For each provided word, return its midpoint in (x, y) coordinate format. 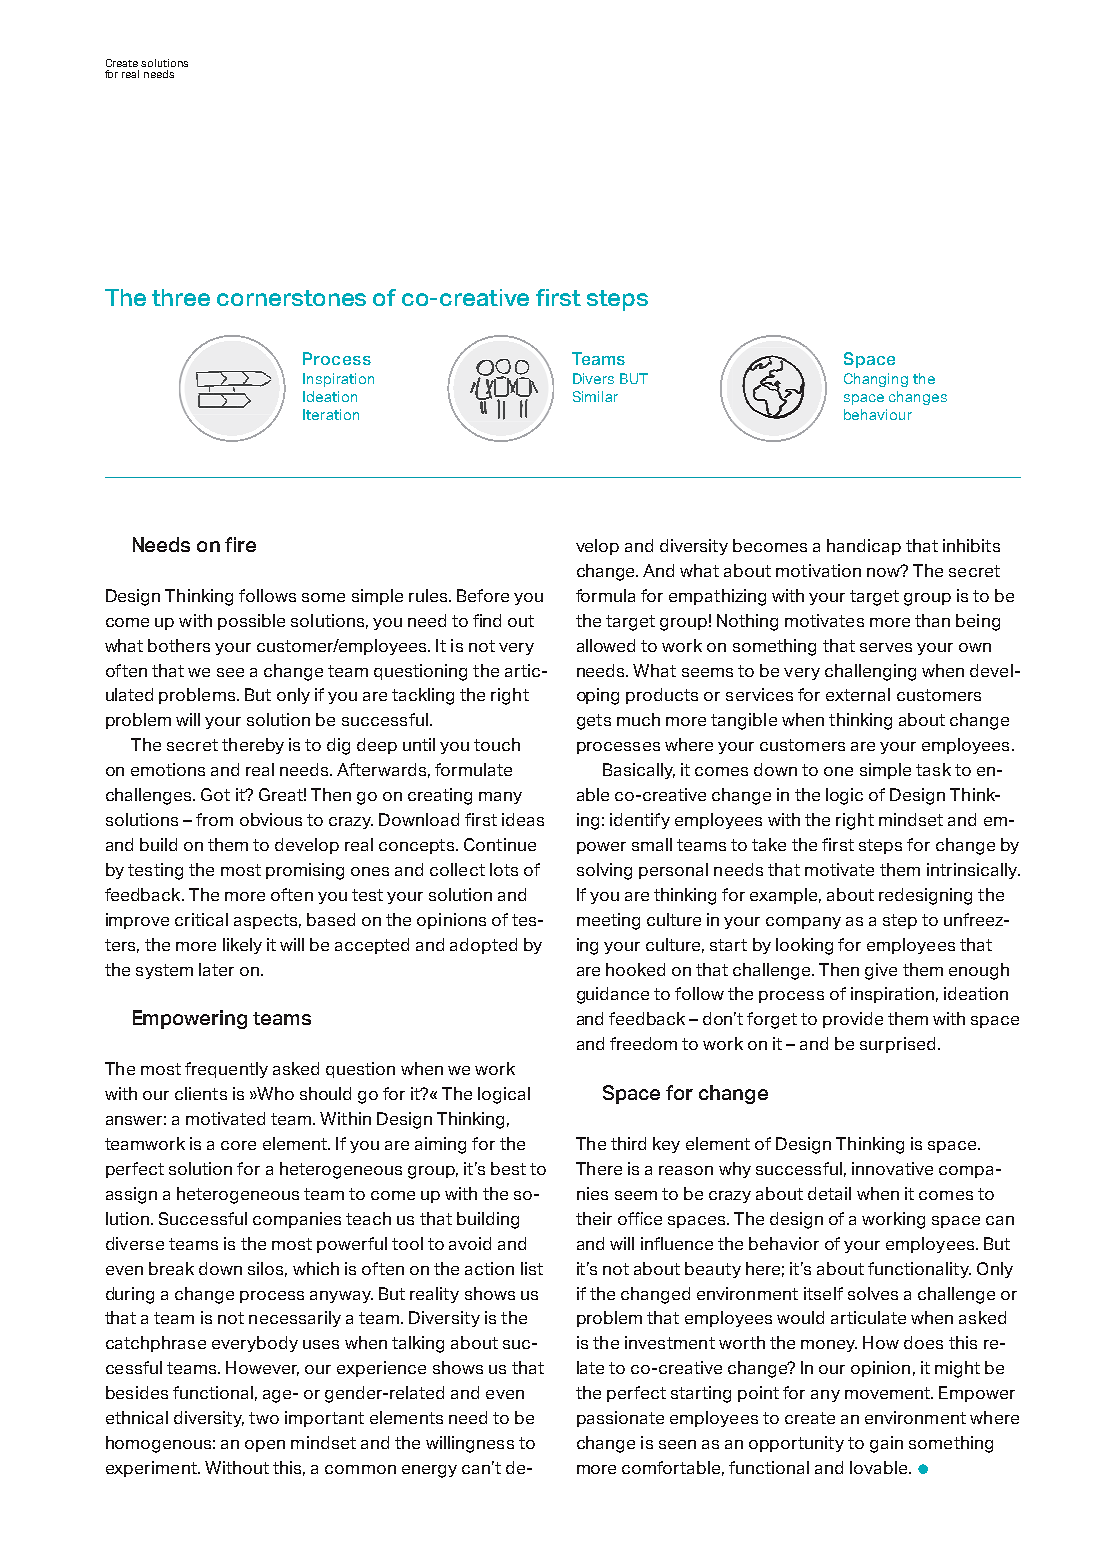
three (181, 297)
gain (886, 1444)
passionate (620, 1419)
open (265, 1446)
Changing (876, 380)
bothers (179, 645)
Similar (595, 396)
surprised (897, 1045)
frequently (226, 1070)
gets (594, 722)
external (858, 694)
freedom (643, 1043)
